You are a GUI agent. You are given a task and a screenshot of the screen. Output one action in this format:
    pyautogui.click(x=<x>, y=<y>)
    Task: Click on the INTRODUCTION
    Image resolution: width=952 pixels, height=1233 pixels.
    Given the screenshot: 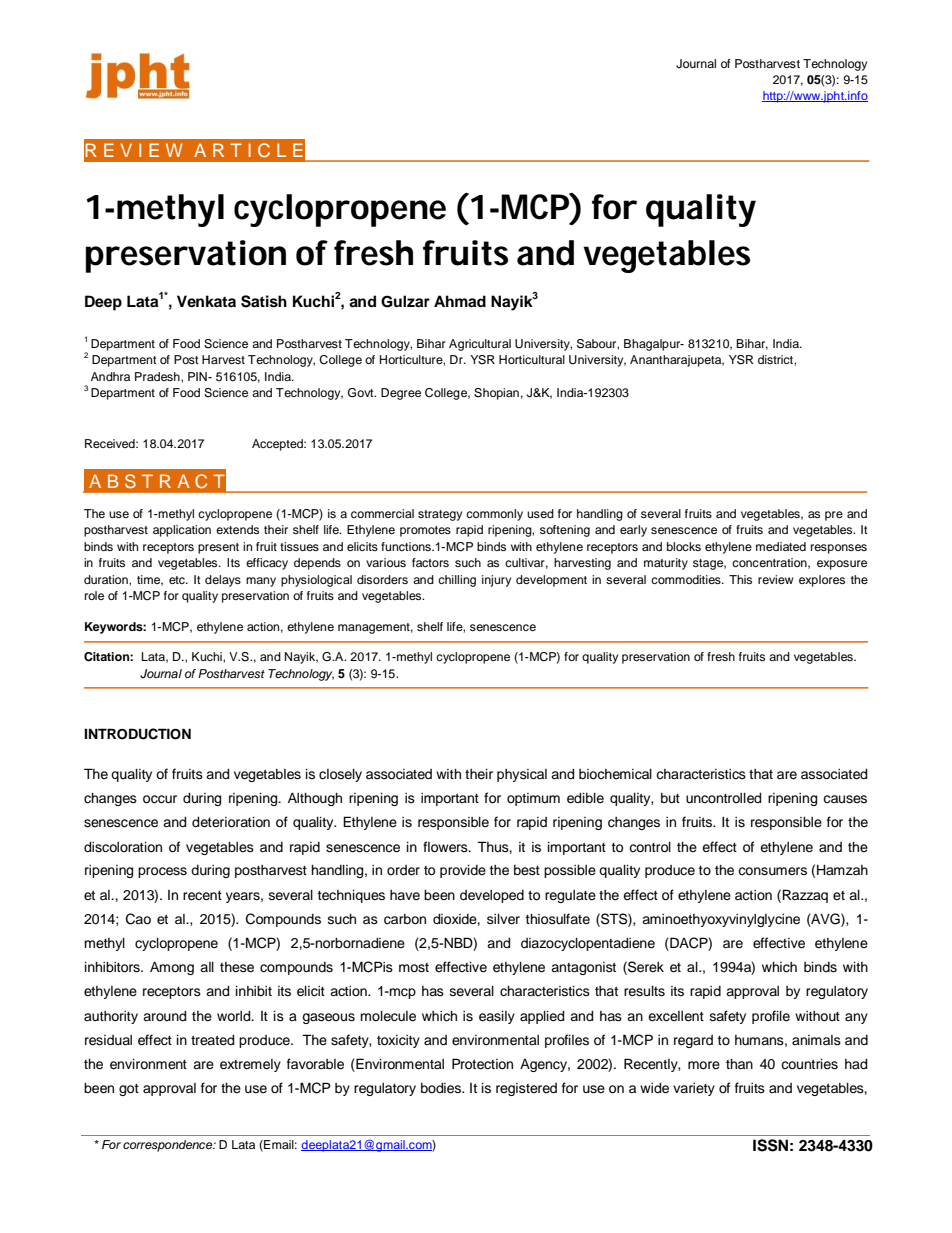 What is the action you would take?
    pyautogui.click(x=137, y=734)
